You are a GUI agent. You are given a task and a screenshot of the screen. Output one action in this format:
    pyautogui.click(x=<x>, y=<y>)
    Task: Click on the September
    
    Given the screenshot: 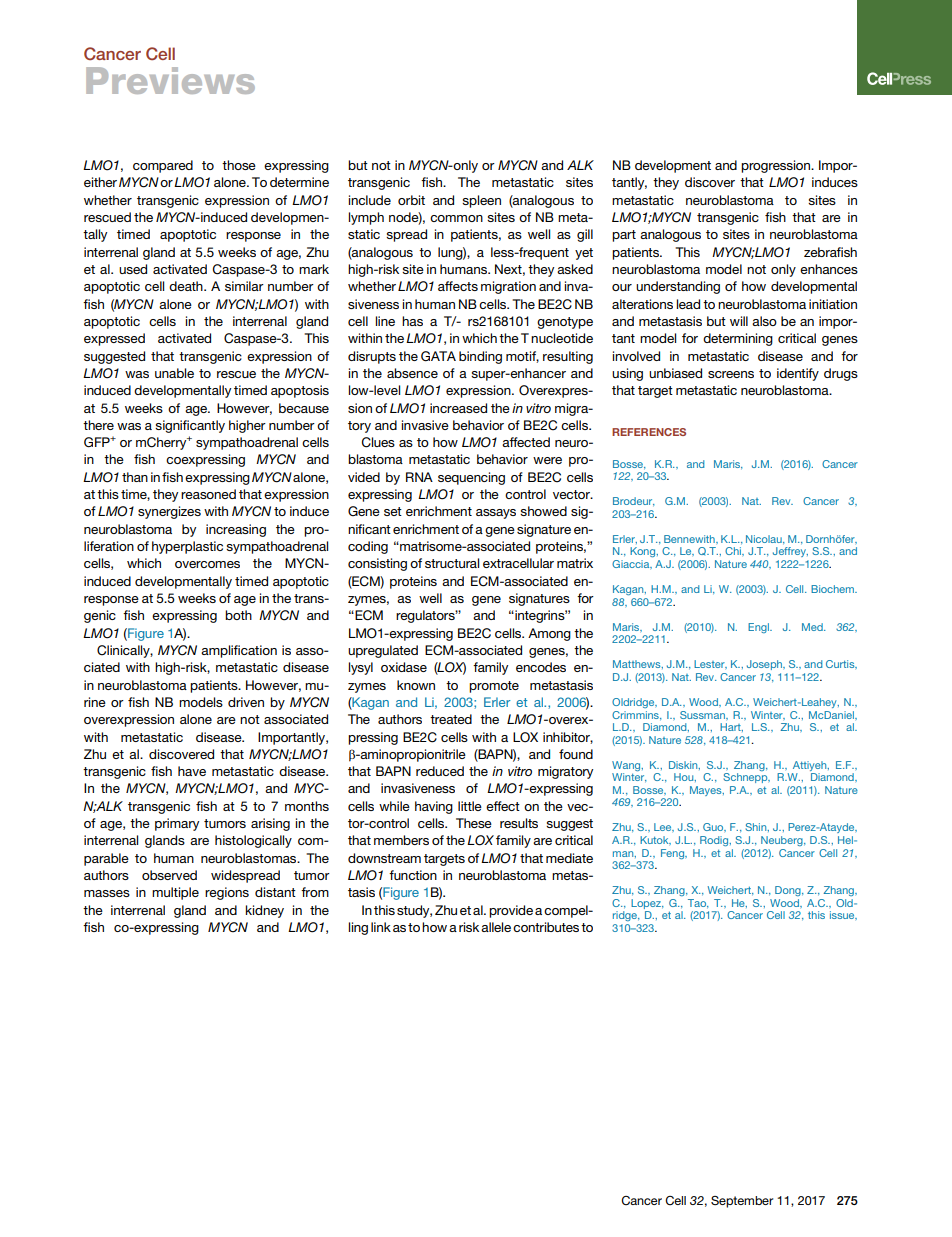 What is the action you would take?
    pyautogui.click(x=742, y=1202)
